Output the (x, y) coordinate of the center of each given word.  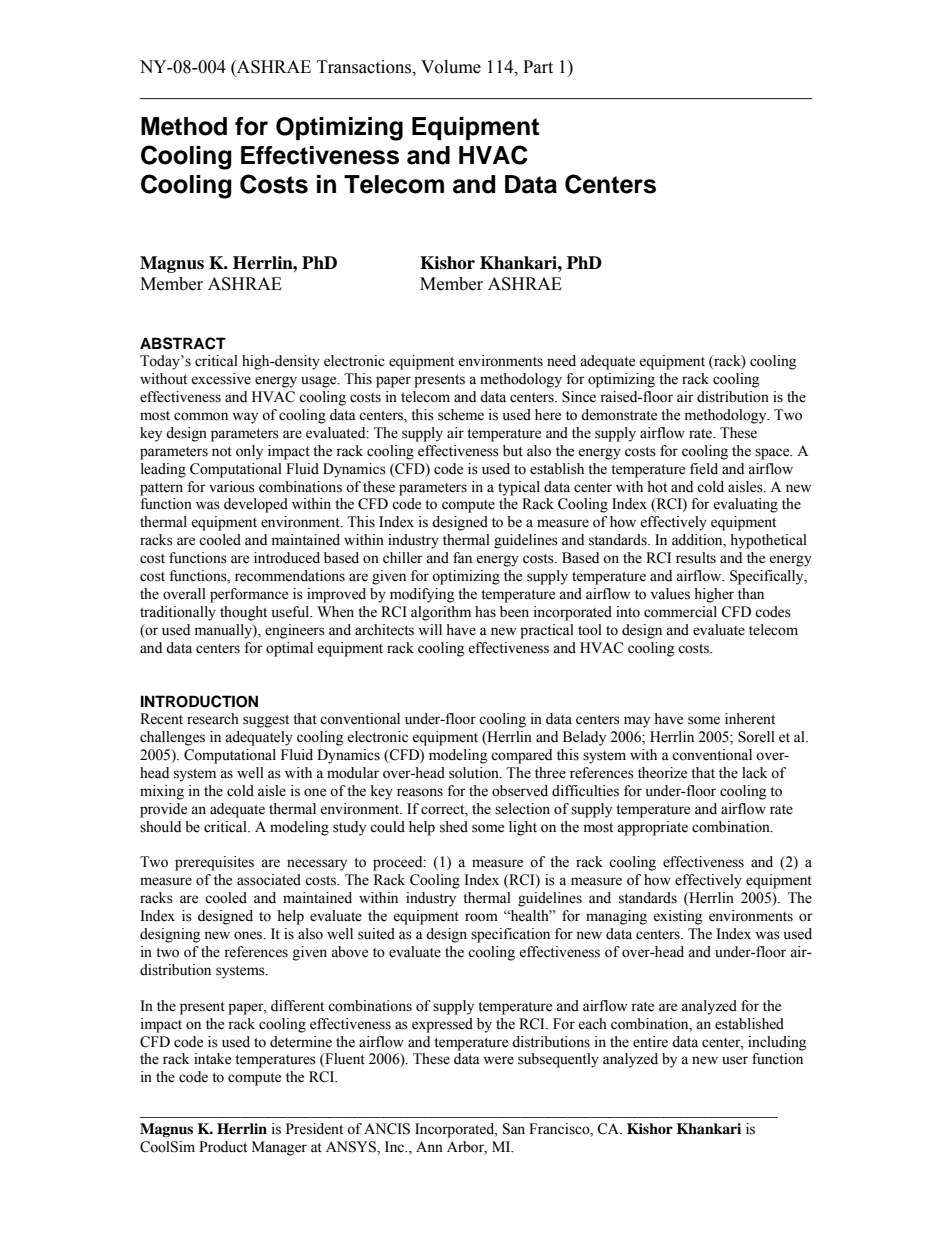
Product (223, 1147)
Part (538, 67)
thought (243, 613)
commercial (680, 612)
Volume (451, 67)
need (561, 361)
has (485, 612)
